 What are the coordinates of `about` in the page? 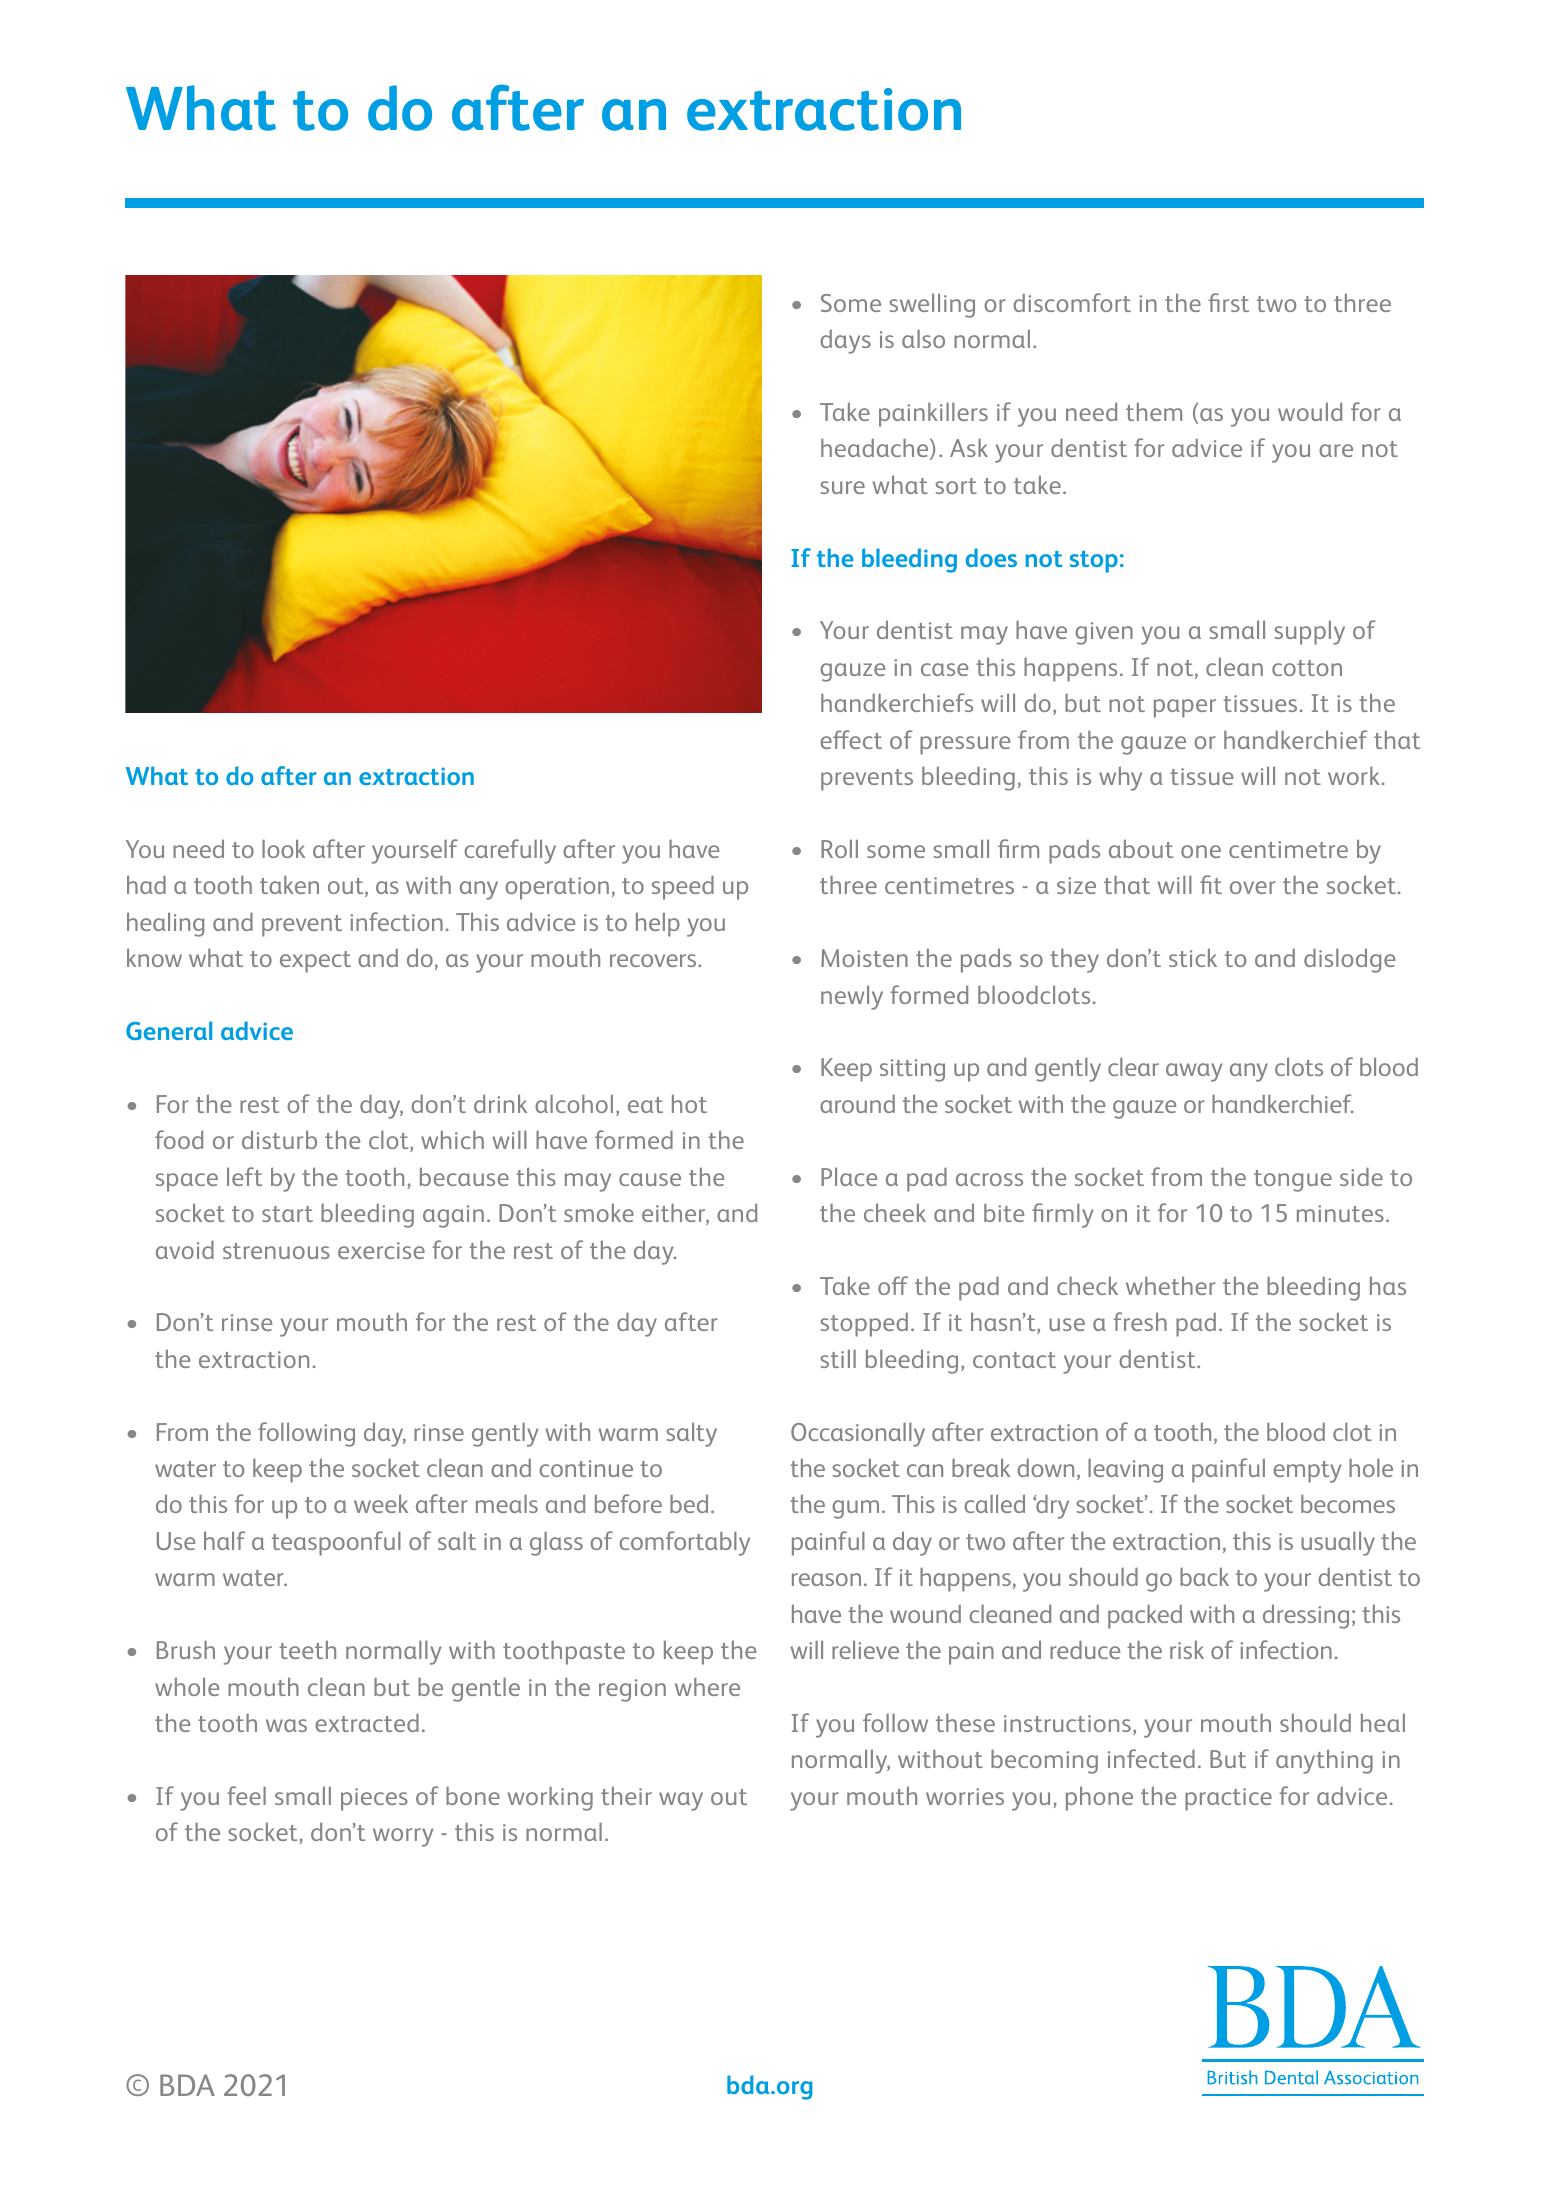 It's located at (1141, 848).
